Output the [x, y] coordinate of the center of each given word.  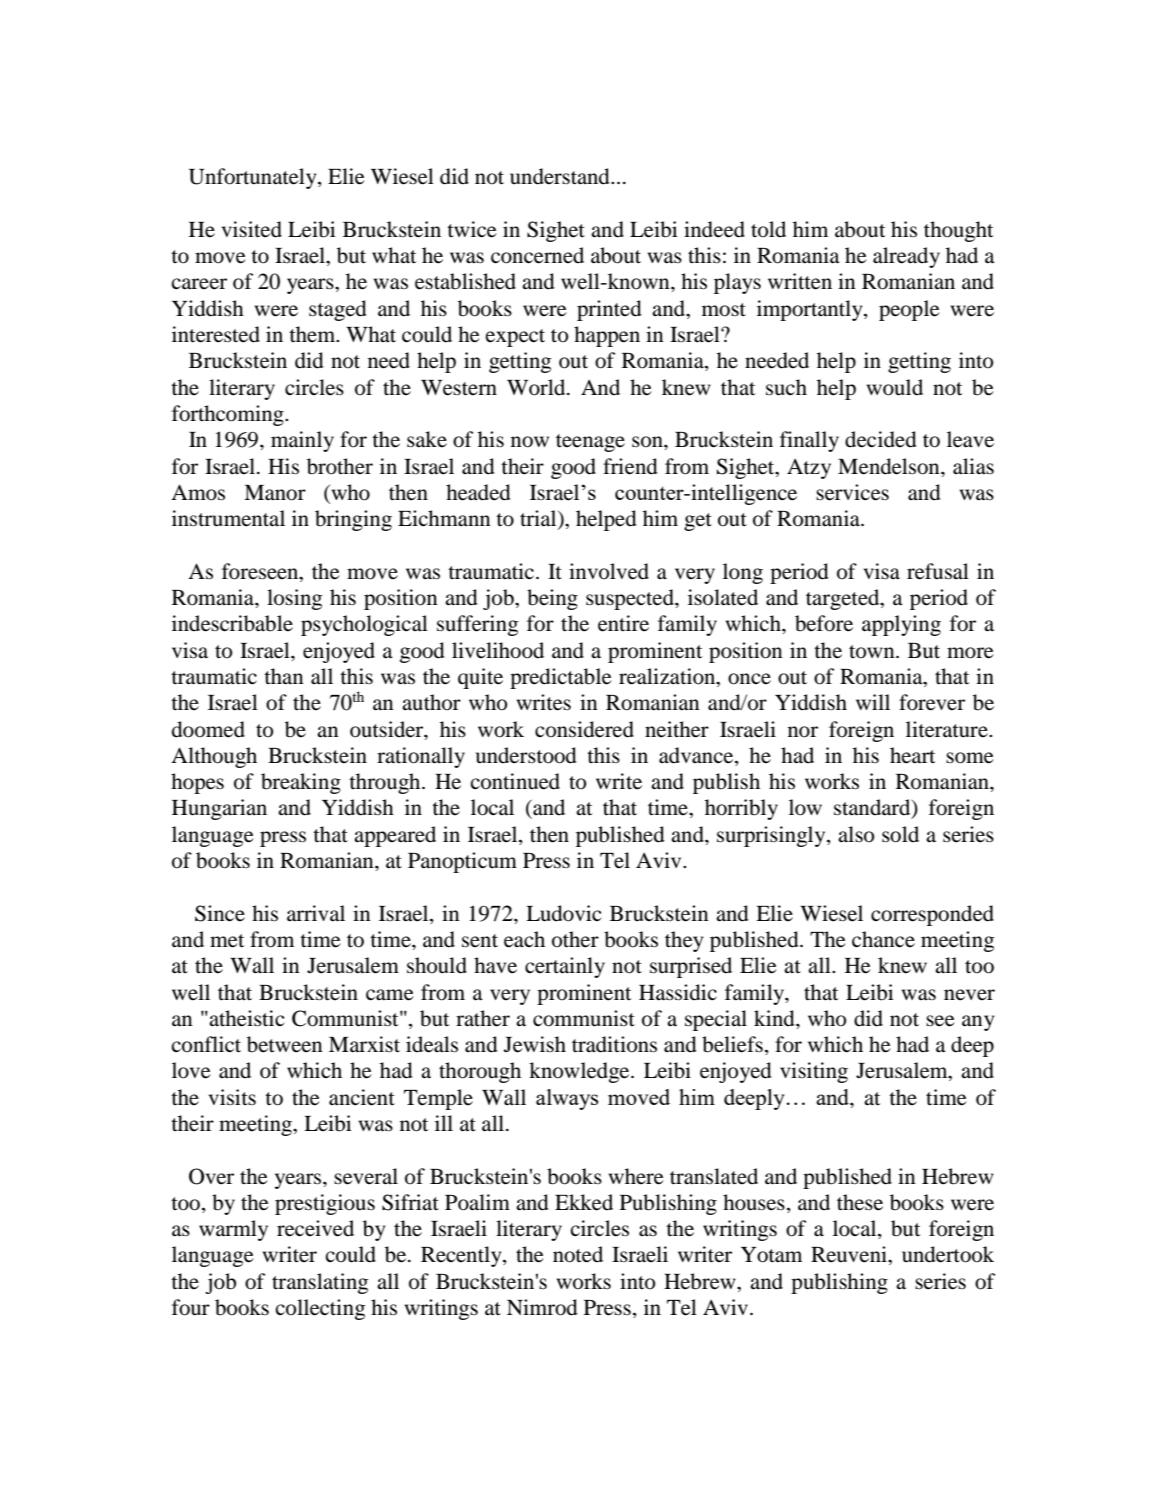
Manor [275, 493]
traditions [614, 1044]
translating [320, 1283]
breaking [301, 783]
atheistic [245, 1018]
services [852, 492]
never [969, 995]
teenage [590, 443]
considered [584, 729]
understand [561, 176]
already [906, 257]
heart [912, 755]
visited [252, 229]
